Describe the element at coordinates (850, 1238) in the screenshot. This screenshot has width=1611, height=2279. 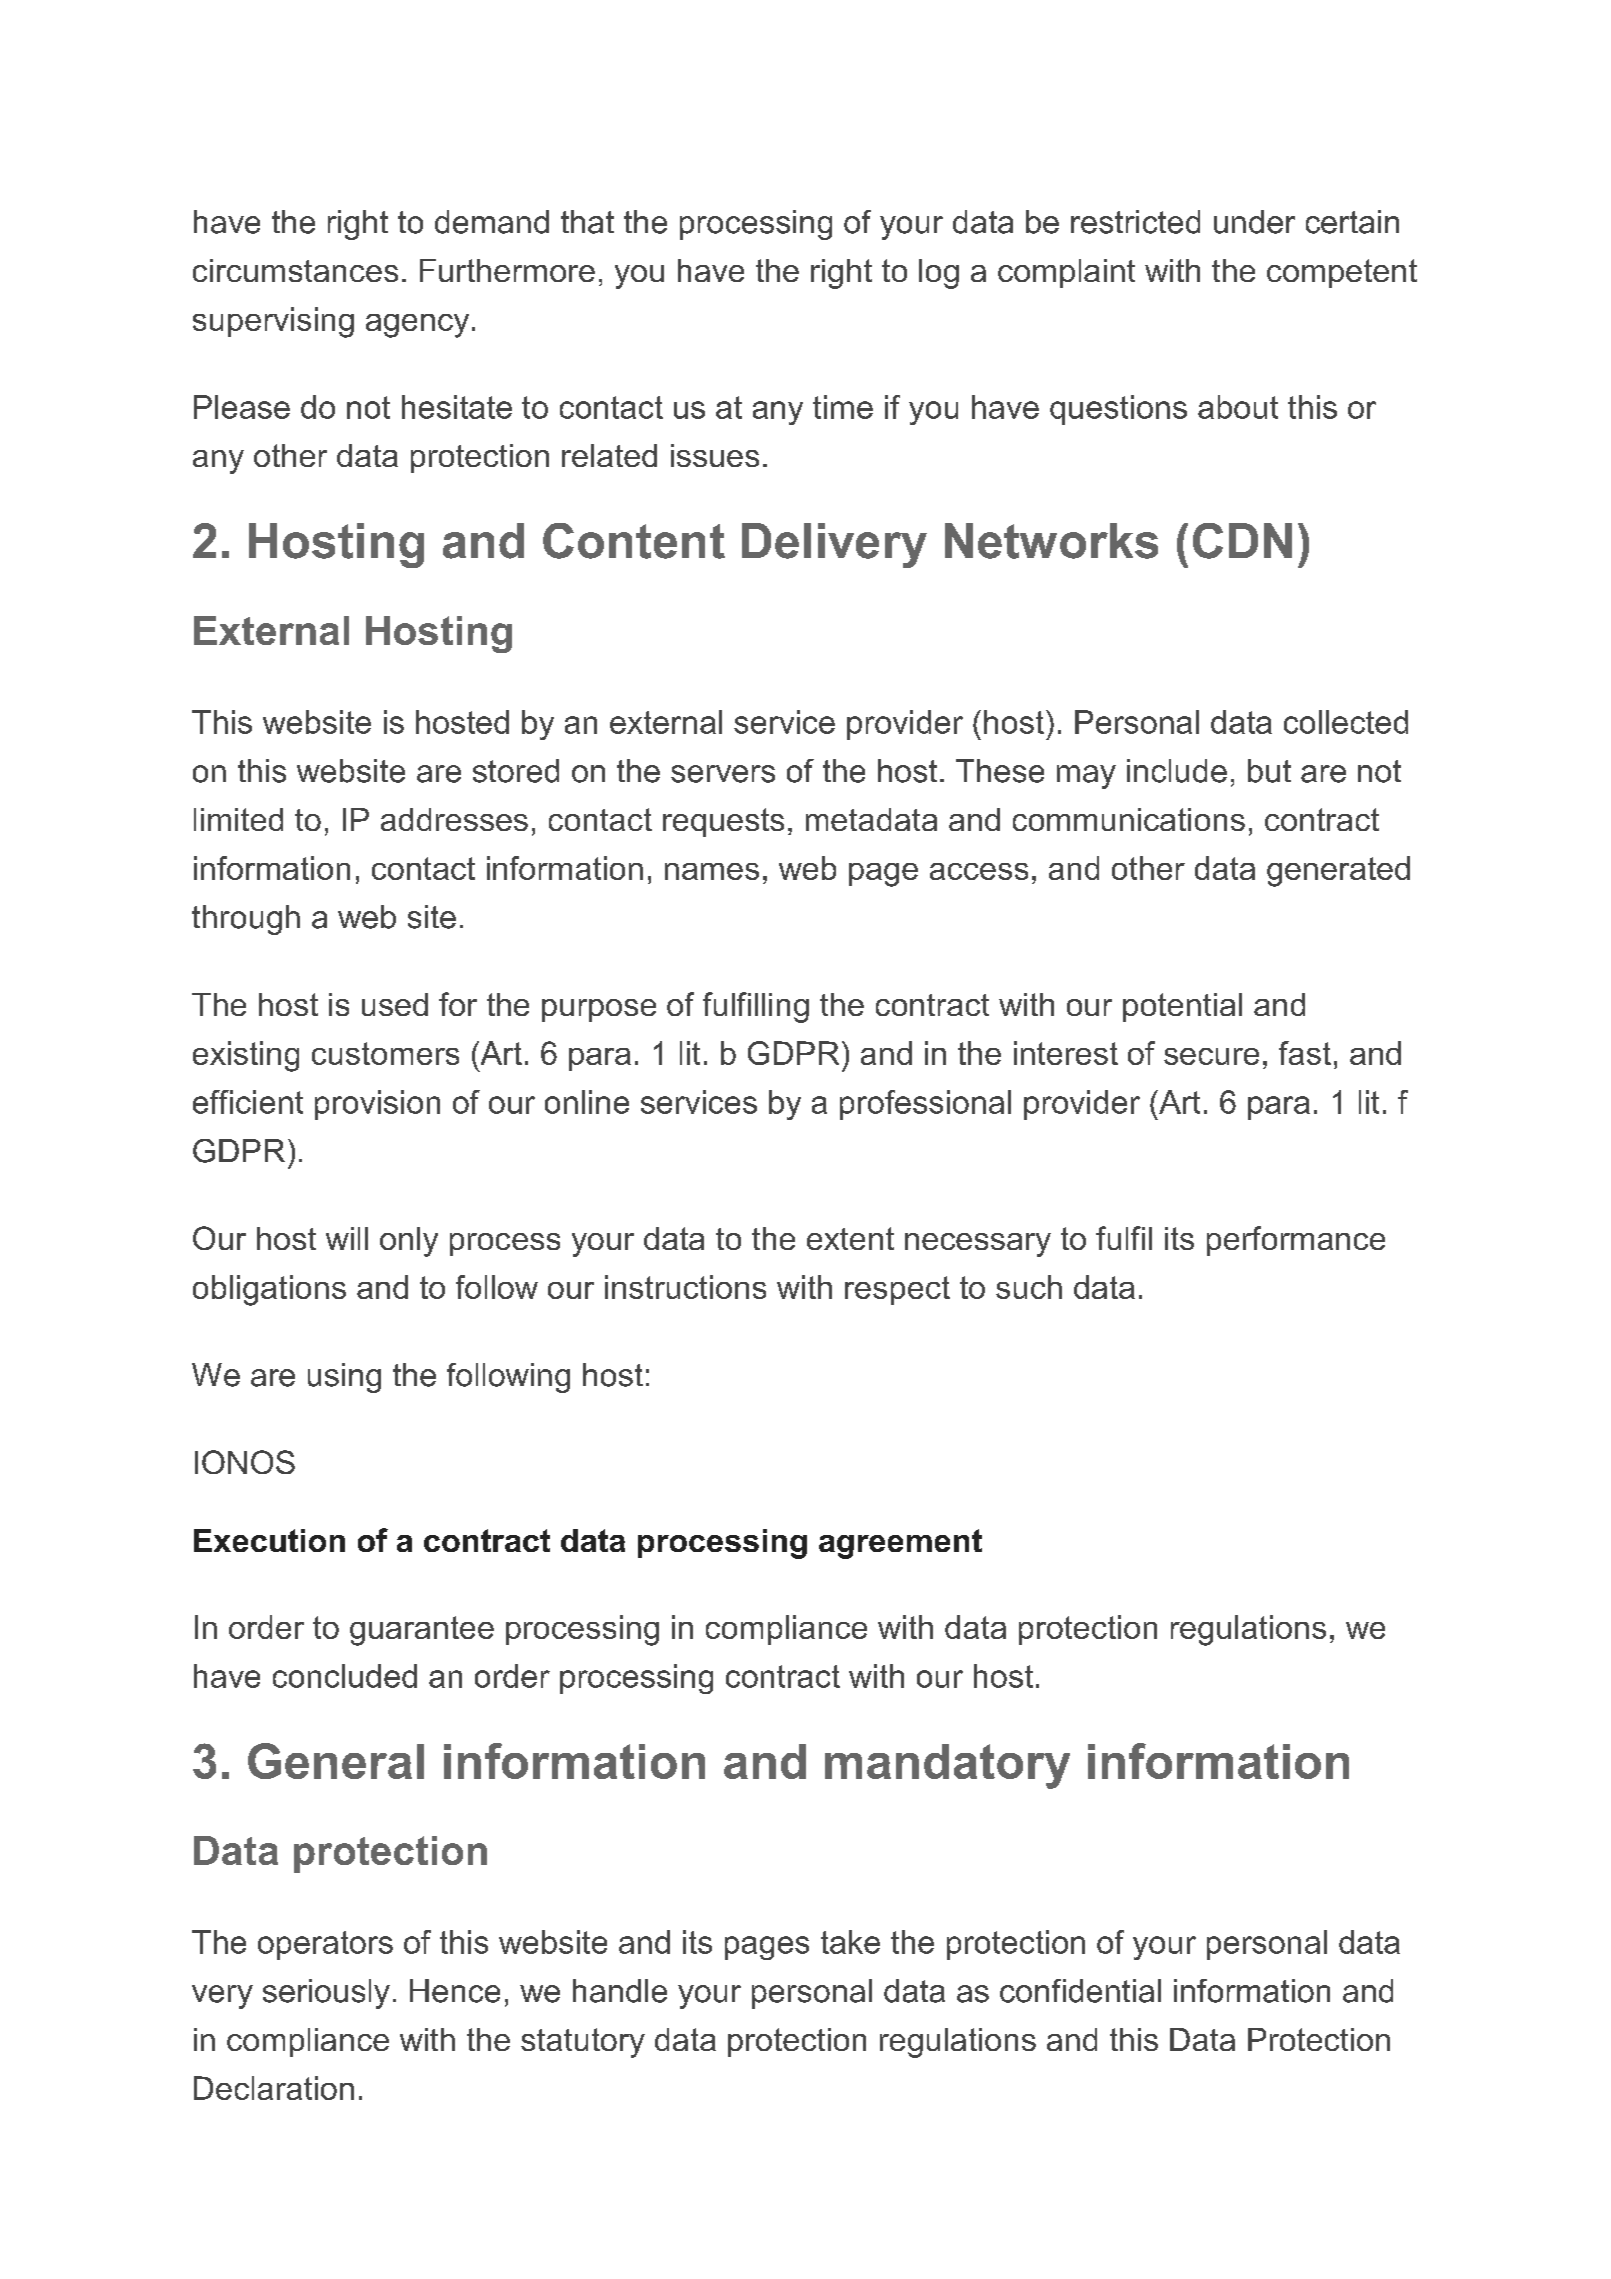
I see `extent` at that location.
